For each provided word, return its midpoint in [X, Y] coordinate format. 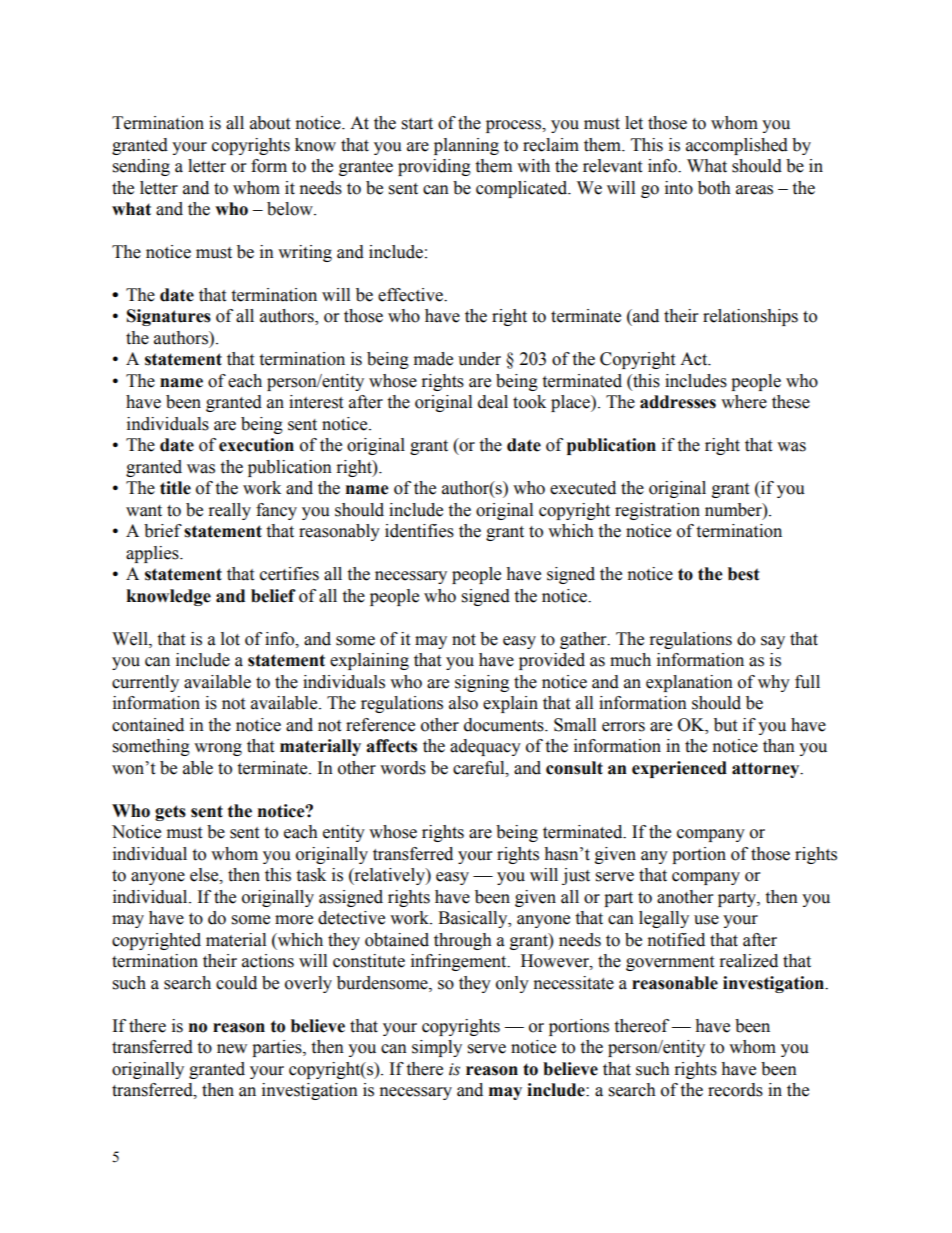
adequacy [485, 747]
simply [437, 1048]
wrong [218, 749]
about [270, 123]
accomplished [737, 146]
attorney [767, 770]
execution [256, 445]
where [744, 402]
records [735, 1090]
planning [466, 146]
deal [493, 402]
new [232, 1049]
